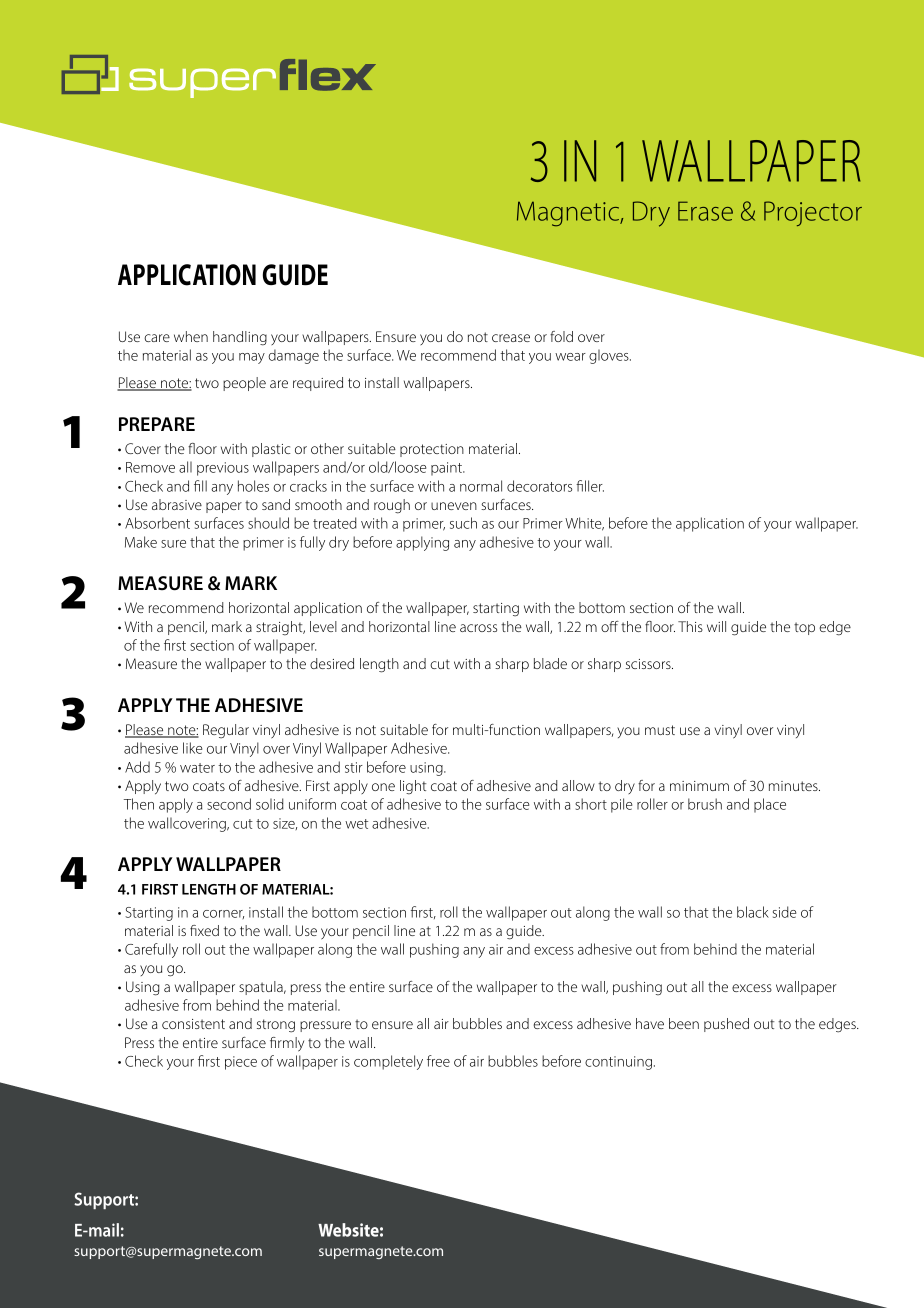 The width and height of the screenshot is (924, 1308). What do you see at coordinates (193, 1024) in the screenshot?
I see `consistent` at bounding box center [193, 1024].
